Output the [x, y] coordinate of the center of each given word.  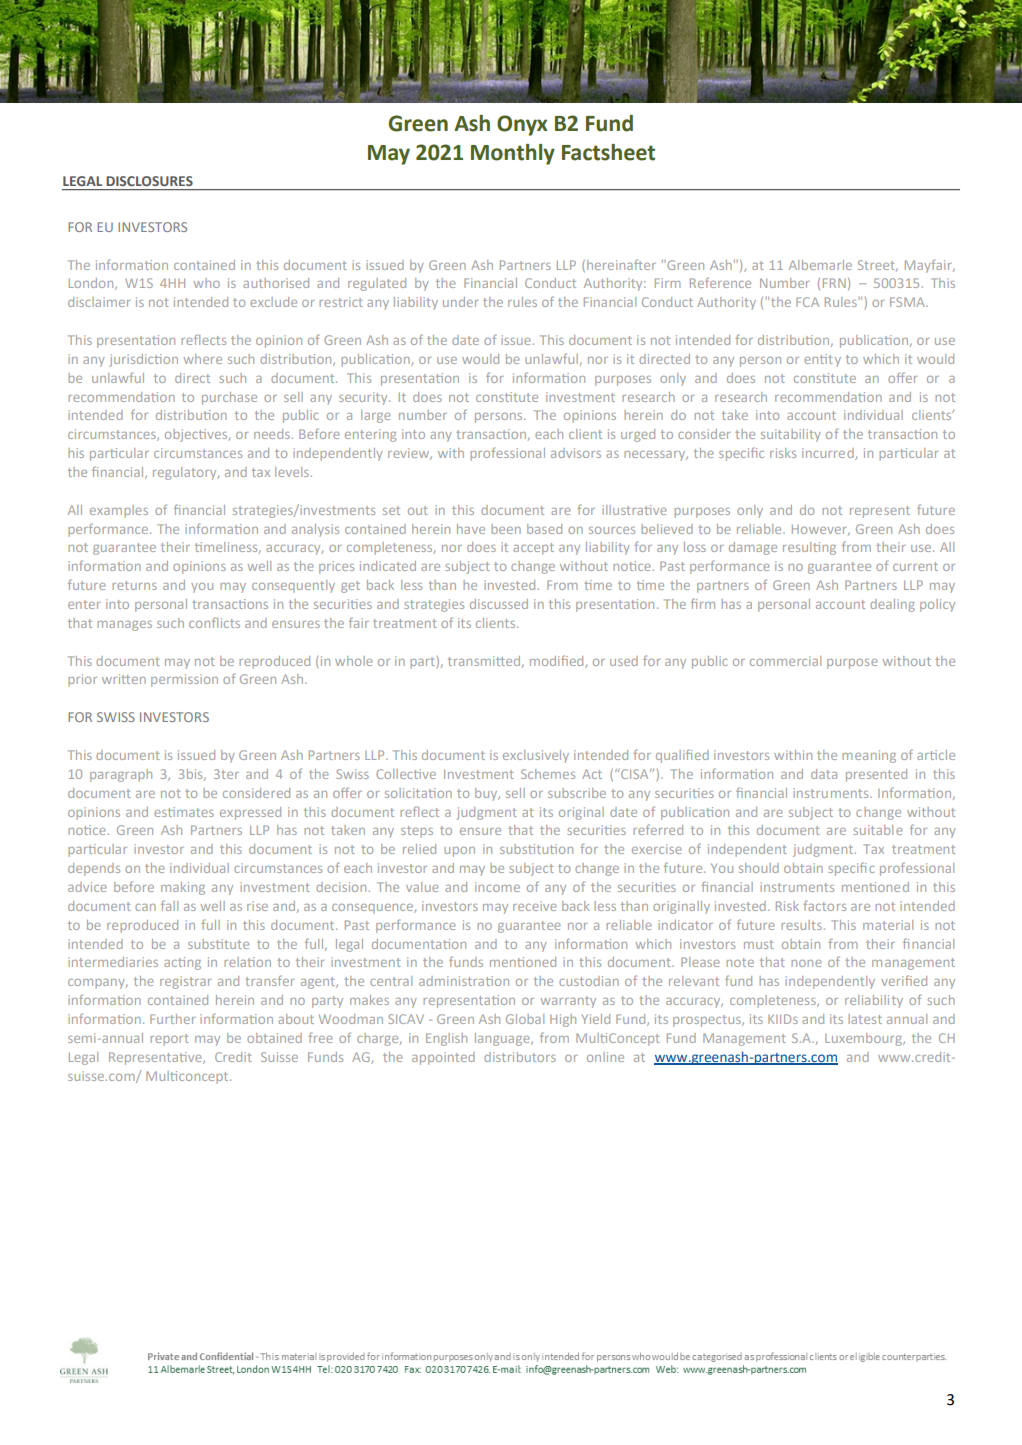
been [506, 529]
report [169, 1040]
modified [558, 661]
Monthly [513, 154]
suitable [878, 830]
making [183, 888]
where [203, 359]
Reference [720, 282]
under [461, 302]
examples [119, 511]
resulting [809, 548]
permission [184, 680]
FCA [807, 302]
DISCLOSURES [149, 181]
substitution [536, 849]
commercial [785, 661]
